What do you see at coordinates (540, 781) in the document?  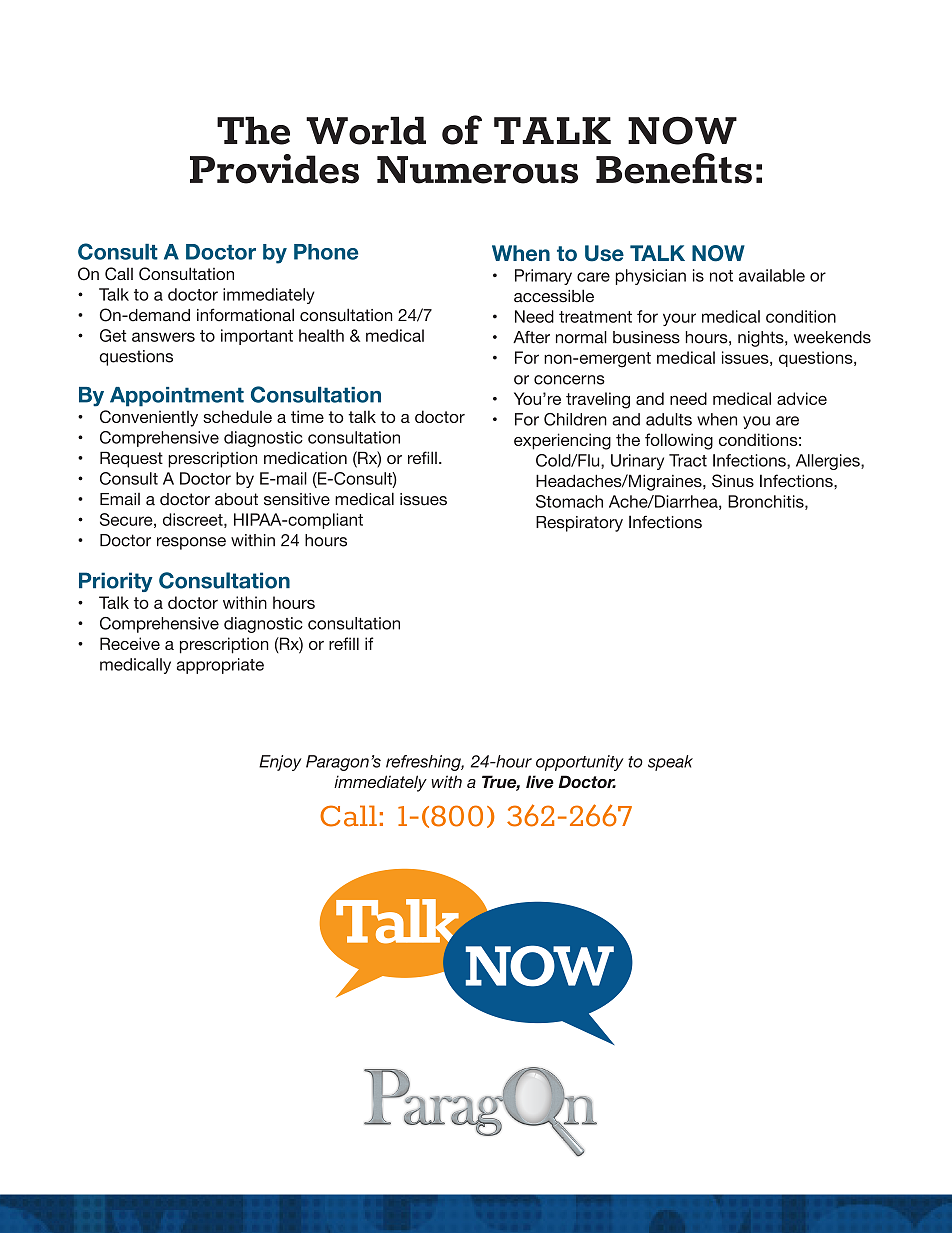 I see `live` at bounding box center [540, 781].
